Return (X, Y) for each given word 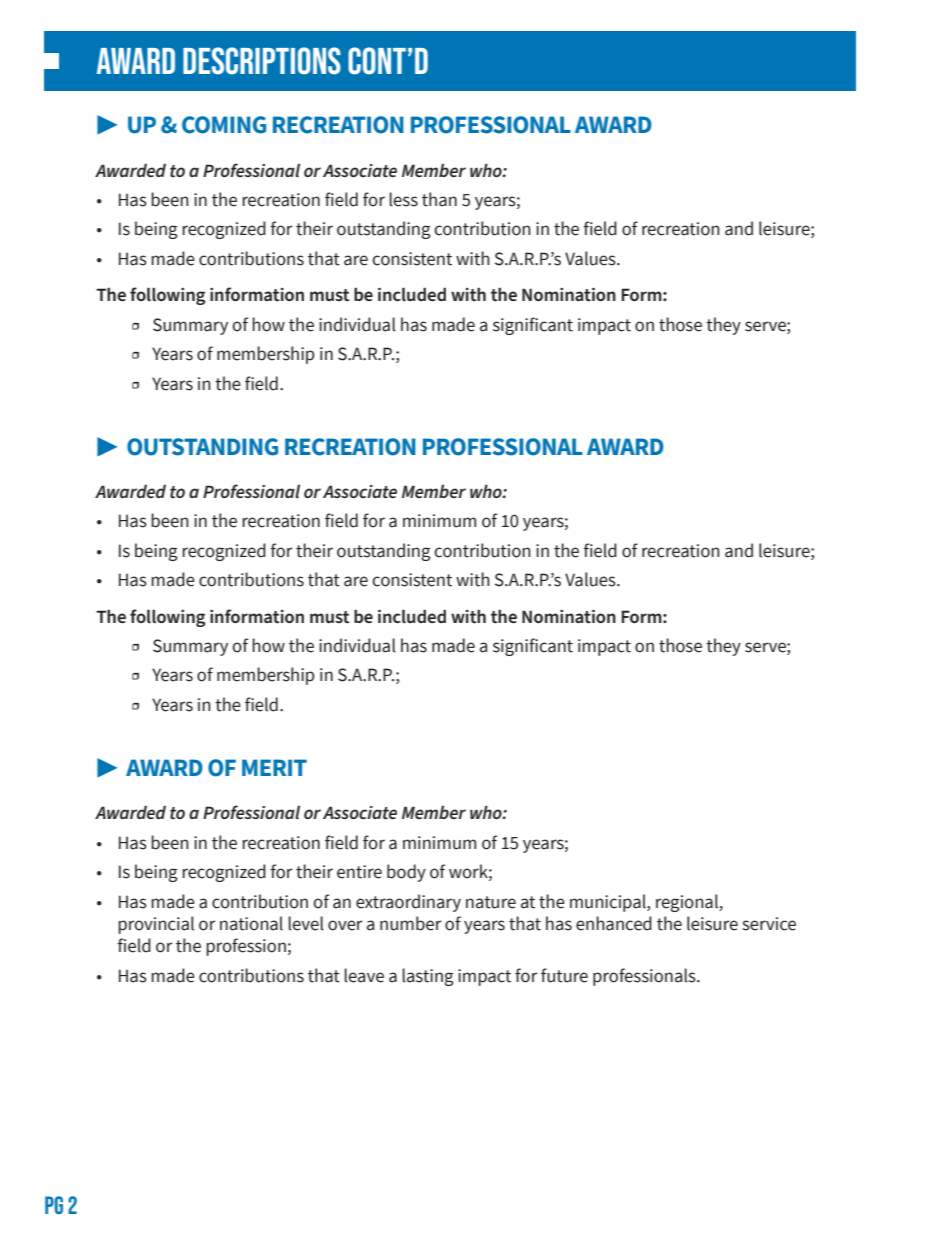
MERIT (274, 767)
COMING (224, 125)
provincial (156, 925)
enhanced (614, 923)
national (251, 923)
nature (491, 902)
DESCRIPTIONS (262, 61)
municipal (609, 903)
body (406, 873)
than (439, 199)
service (769, 924)
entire (359, 872)
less (403, 199)
